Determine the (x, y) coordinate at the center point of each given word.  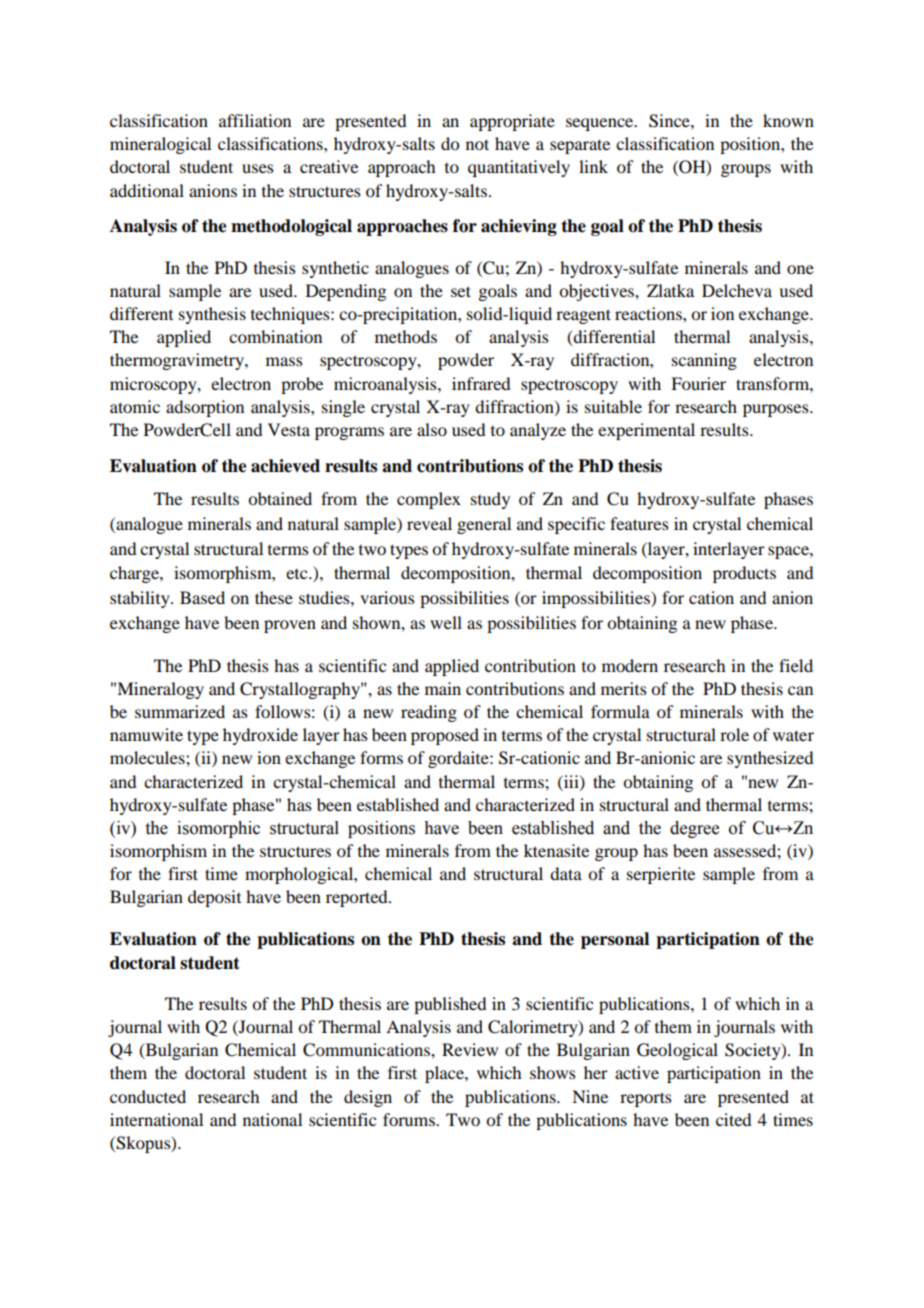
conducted (148, 1096)
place (445, 1074)
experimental (646, 431)
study (490, 500)
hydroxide (260, 736)
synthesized (770, 759)
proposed (445, 736)
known (788, 120)
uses (258, 168)
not (477, 144)
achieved (285, 466)
